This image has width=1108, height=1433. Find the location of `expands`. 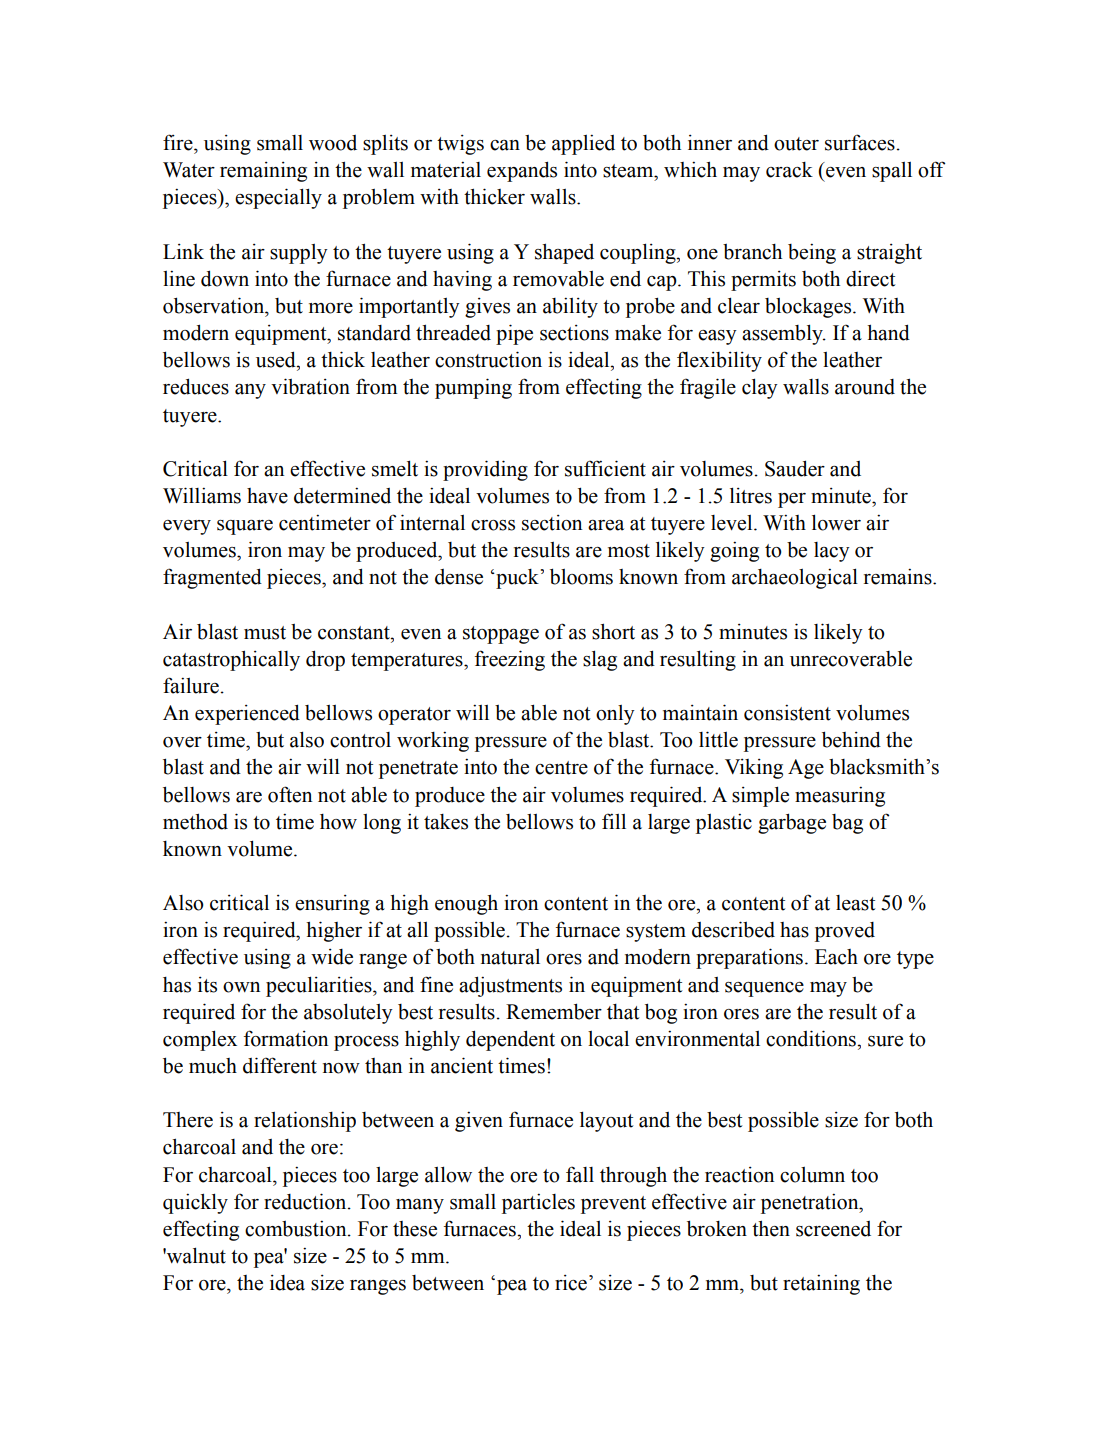

expands is located at coordinates (522, 171).
